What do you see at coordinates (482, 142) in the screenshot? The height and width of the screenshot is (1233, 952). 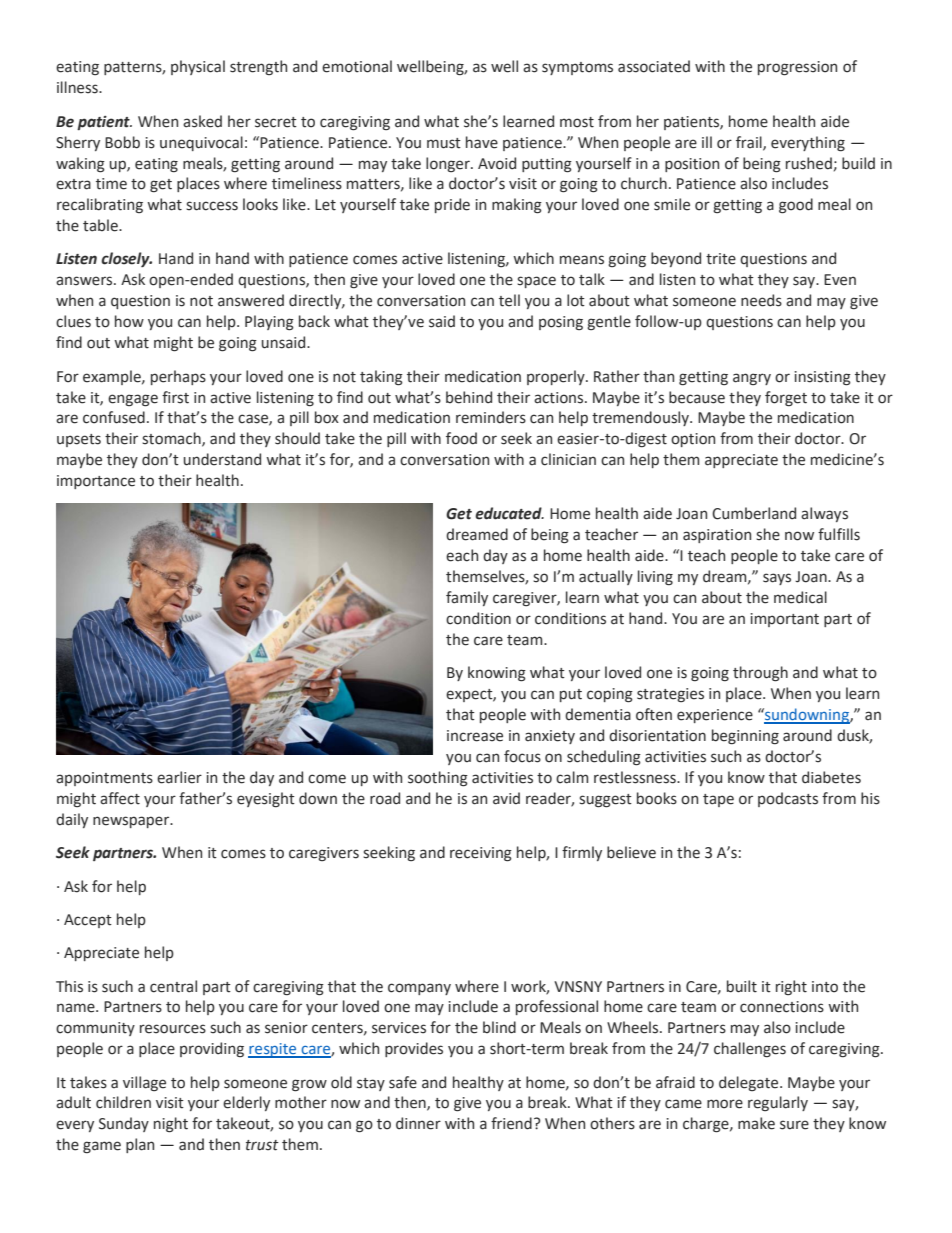 I see `have` at bounding box center [482, 142].
